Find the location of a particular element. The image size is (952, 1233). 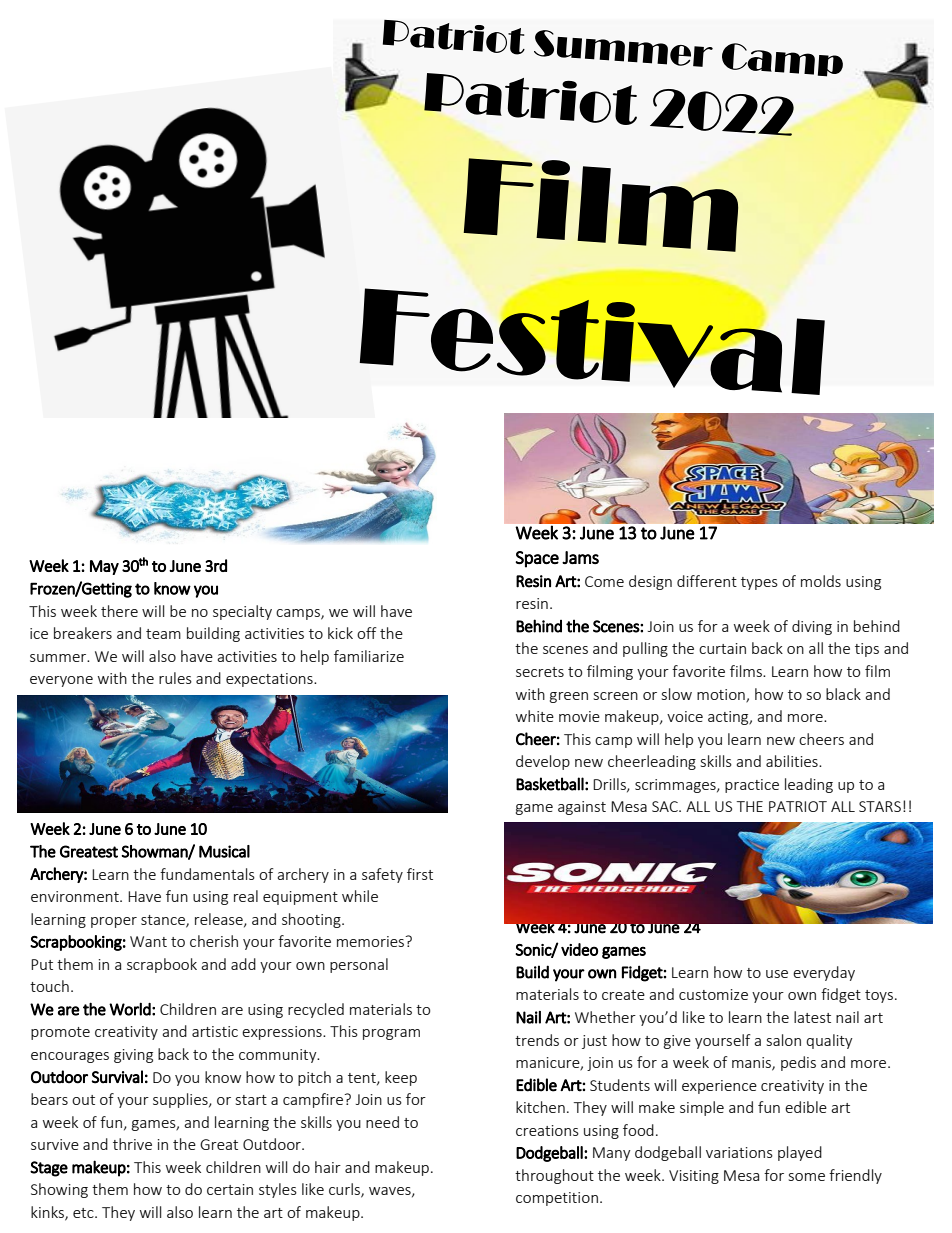

use is located at coordinates (777, 974).
